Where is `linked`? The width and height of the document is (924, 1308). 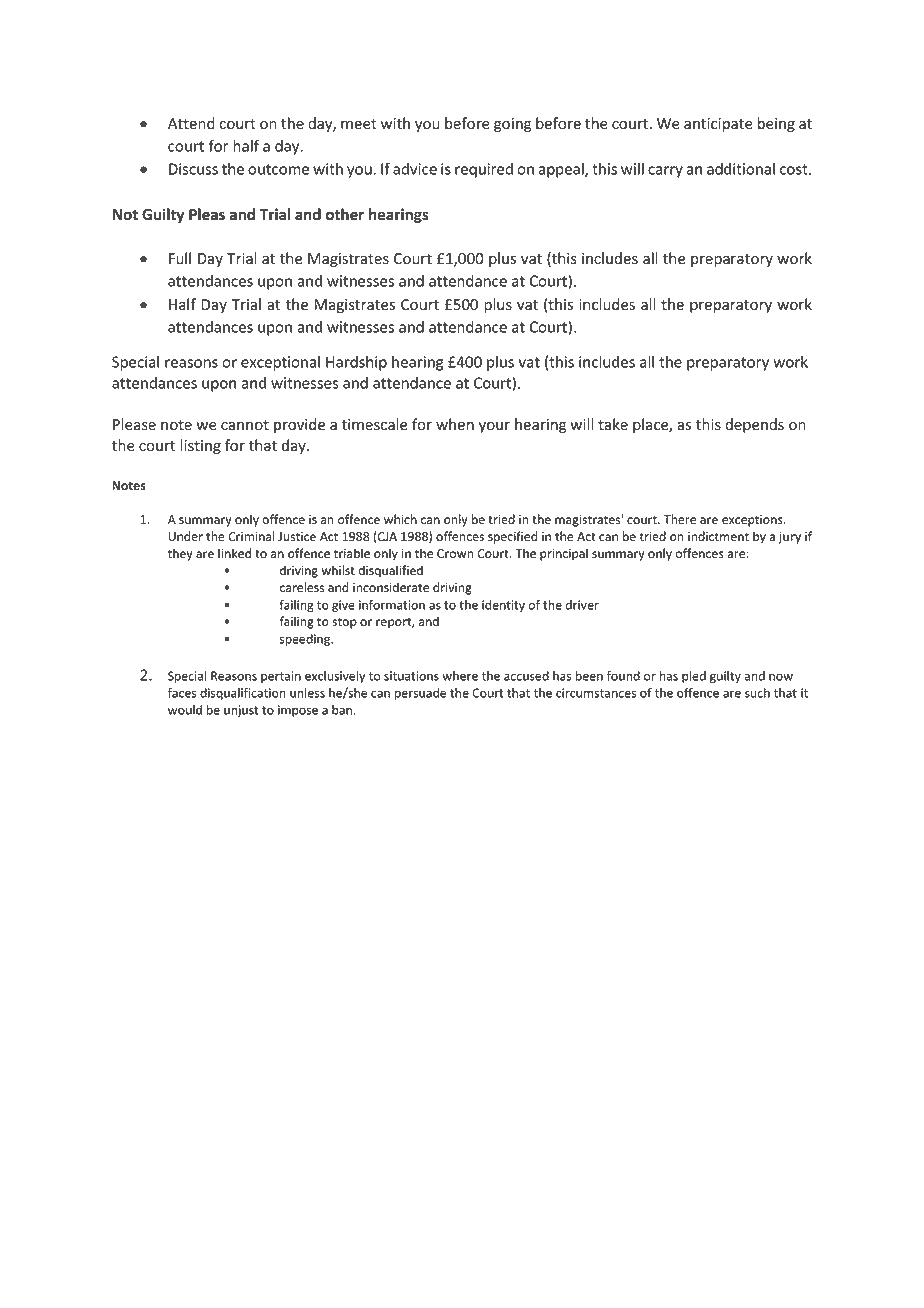
linked is located at coordinates (234, 553).
